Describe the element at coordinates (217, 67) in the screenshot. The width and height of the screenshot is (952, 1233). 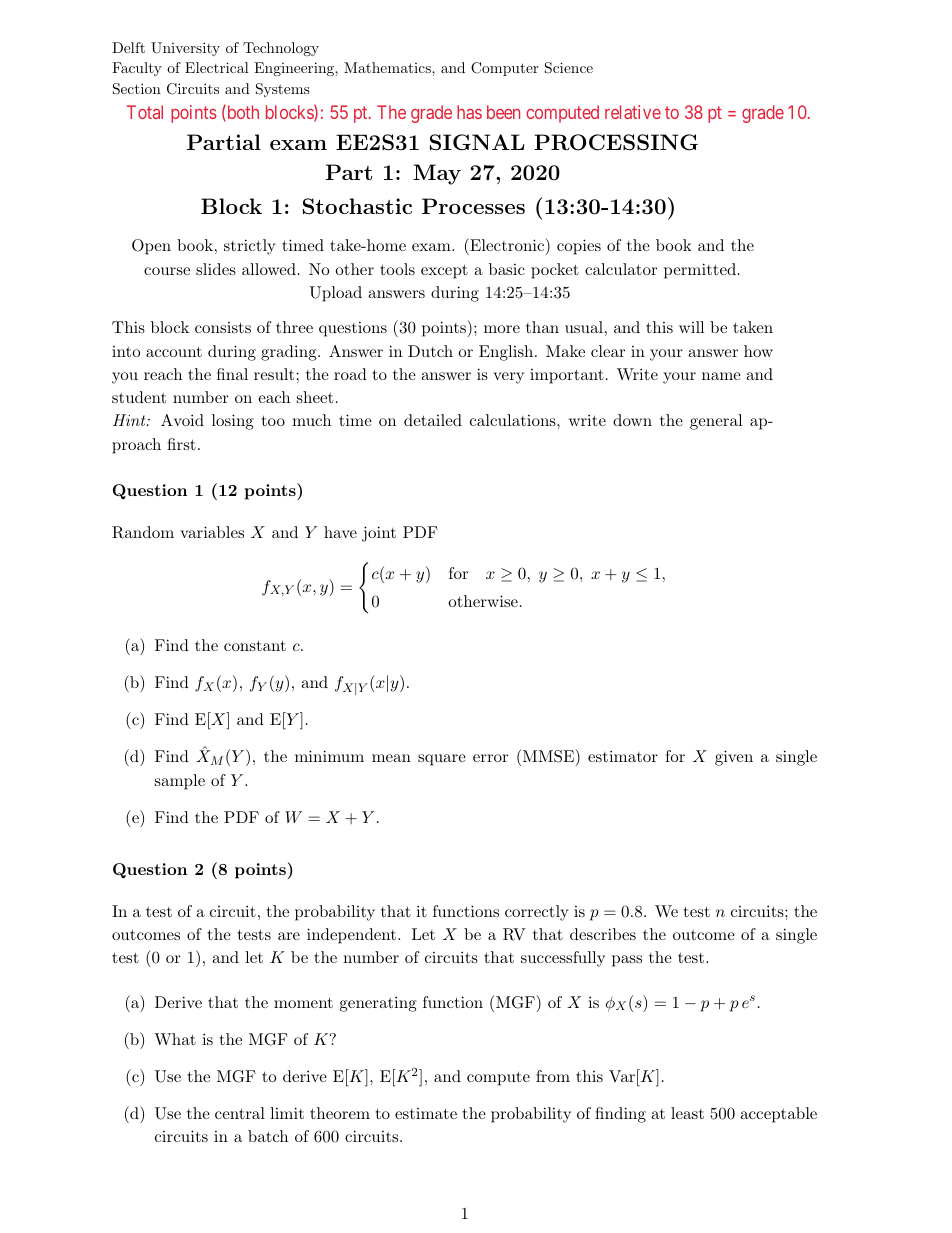
I see `Electrical` at that location.
